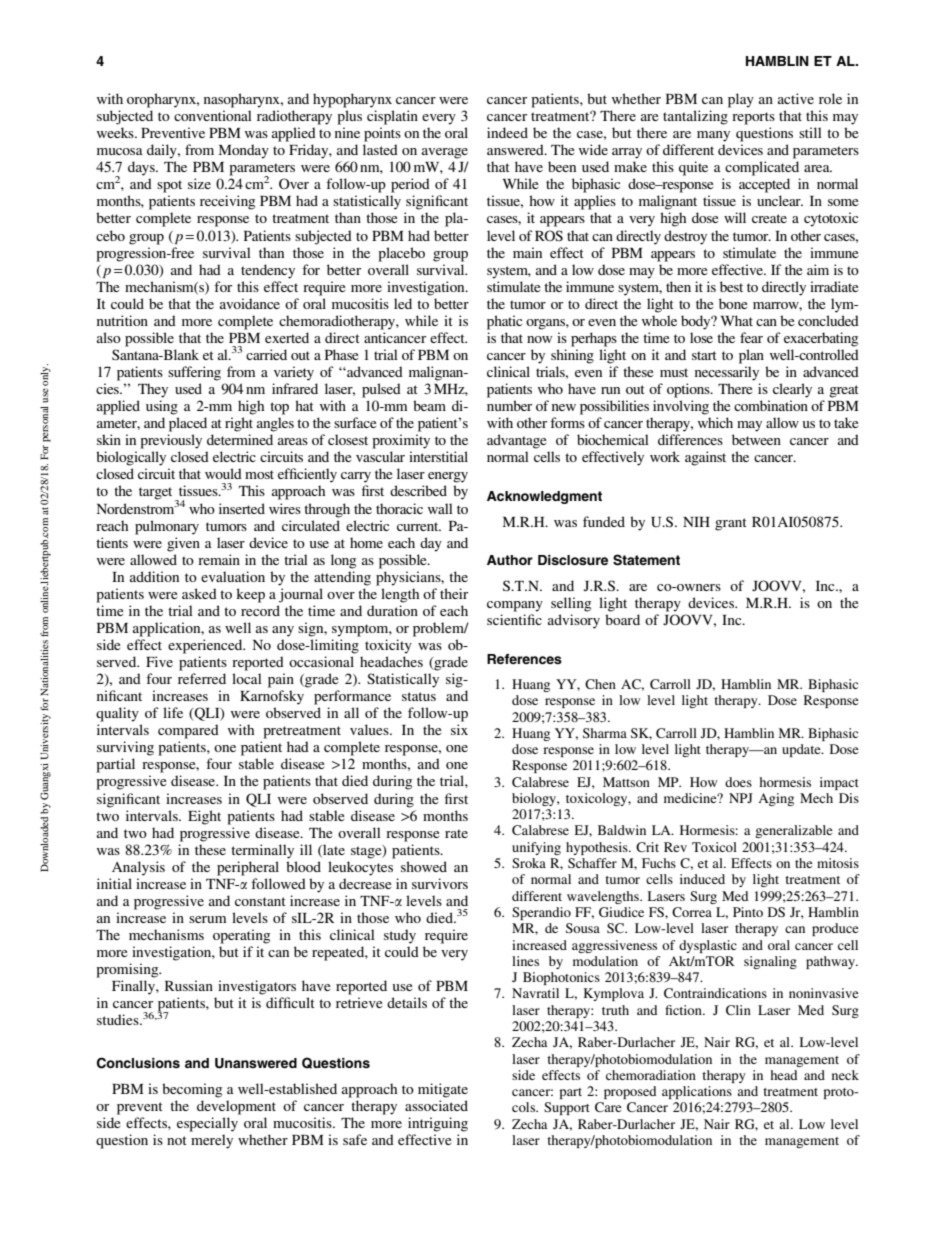 The height and width of the document is (1233, 952). I want to click on serum, so click(207, 919).
